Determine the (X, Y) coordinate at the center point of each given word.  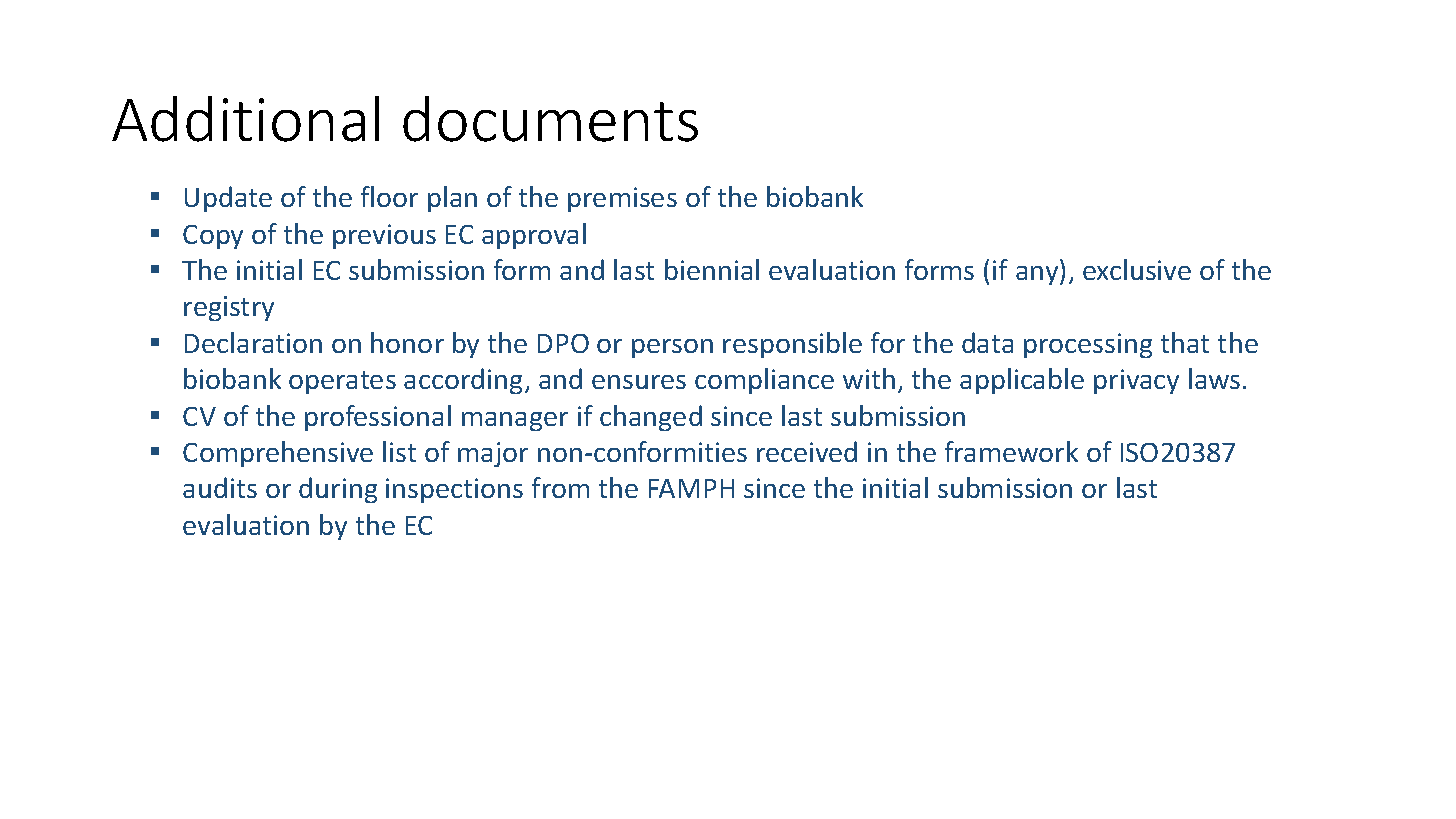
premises (622, 199)
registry (229, 308)
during (338, 490)
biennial (712, 269)
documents (550, 119)
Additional (245, 119)
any (1038, 275)
